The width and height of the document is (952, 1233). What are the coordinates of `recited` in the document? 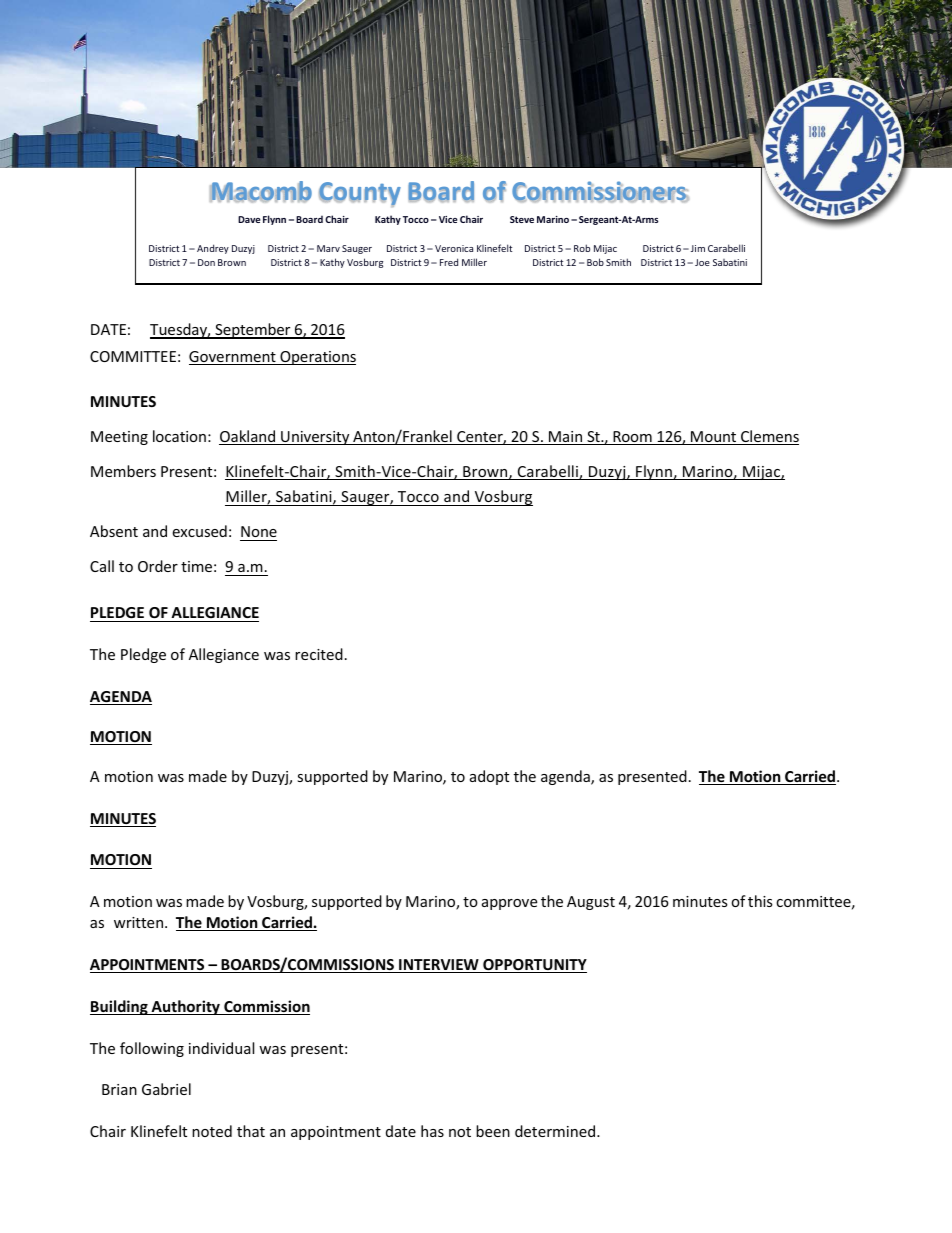 It's located at (319, 654).
